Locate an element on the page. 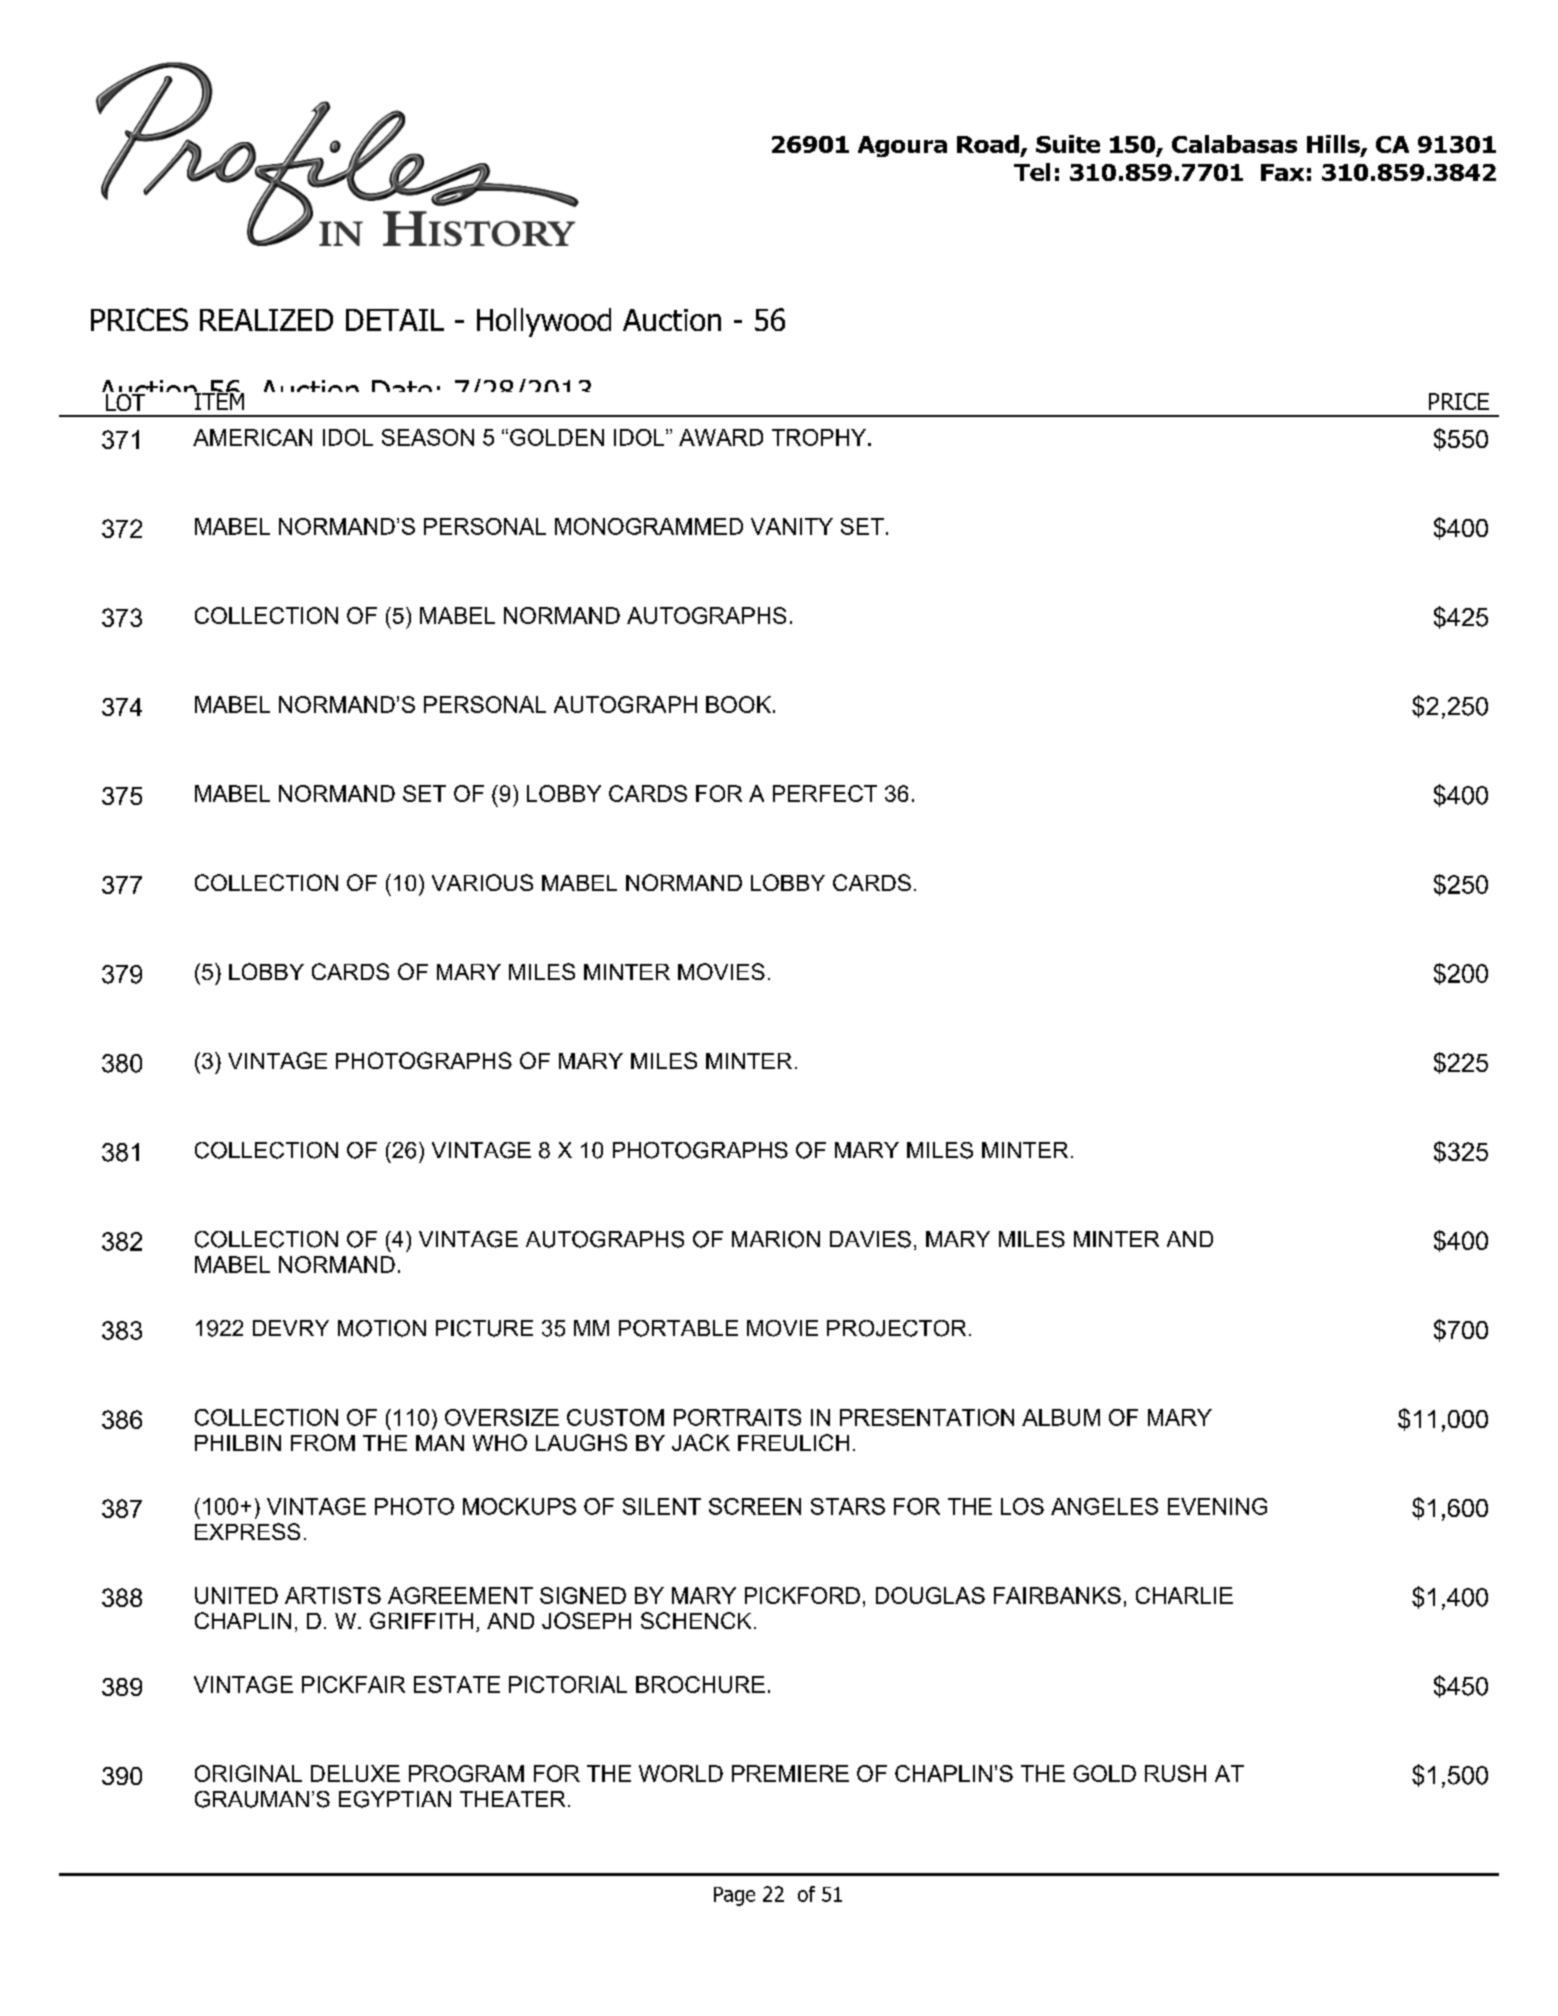 This page has width=1558, height=2016. Suite is located at coordinates (1068, 144).
